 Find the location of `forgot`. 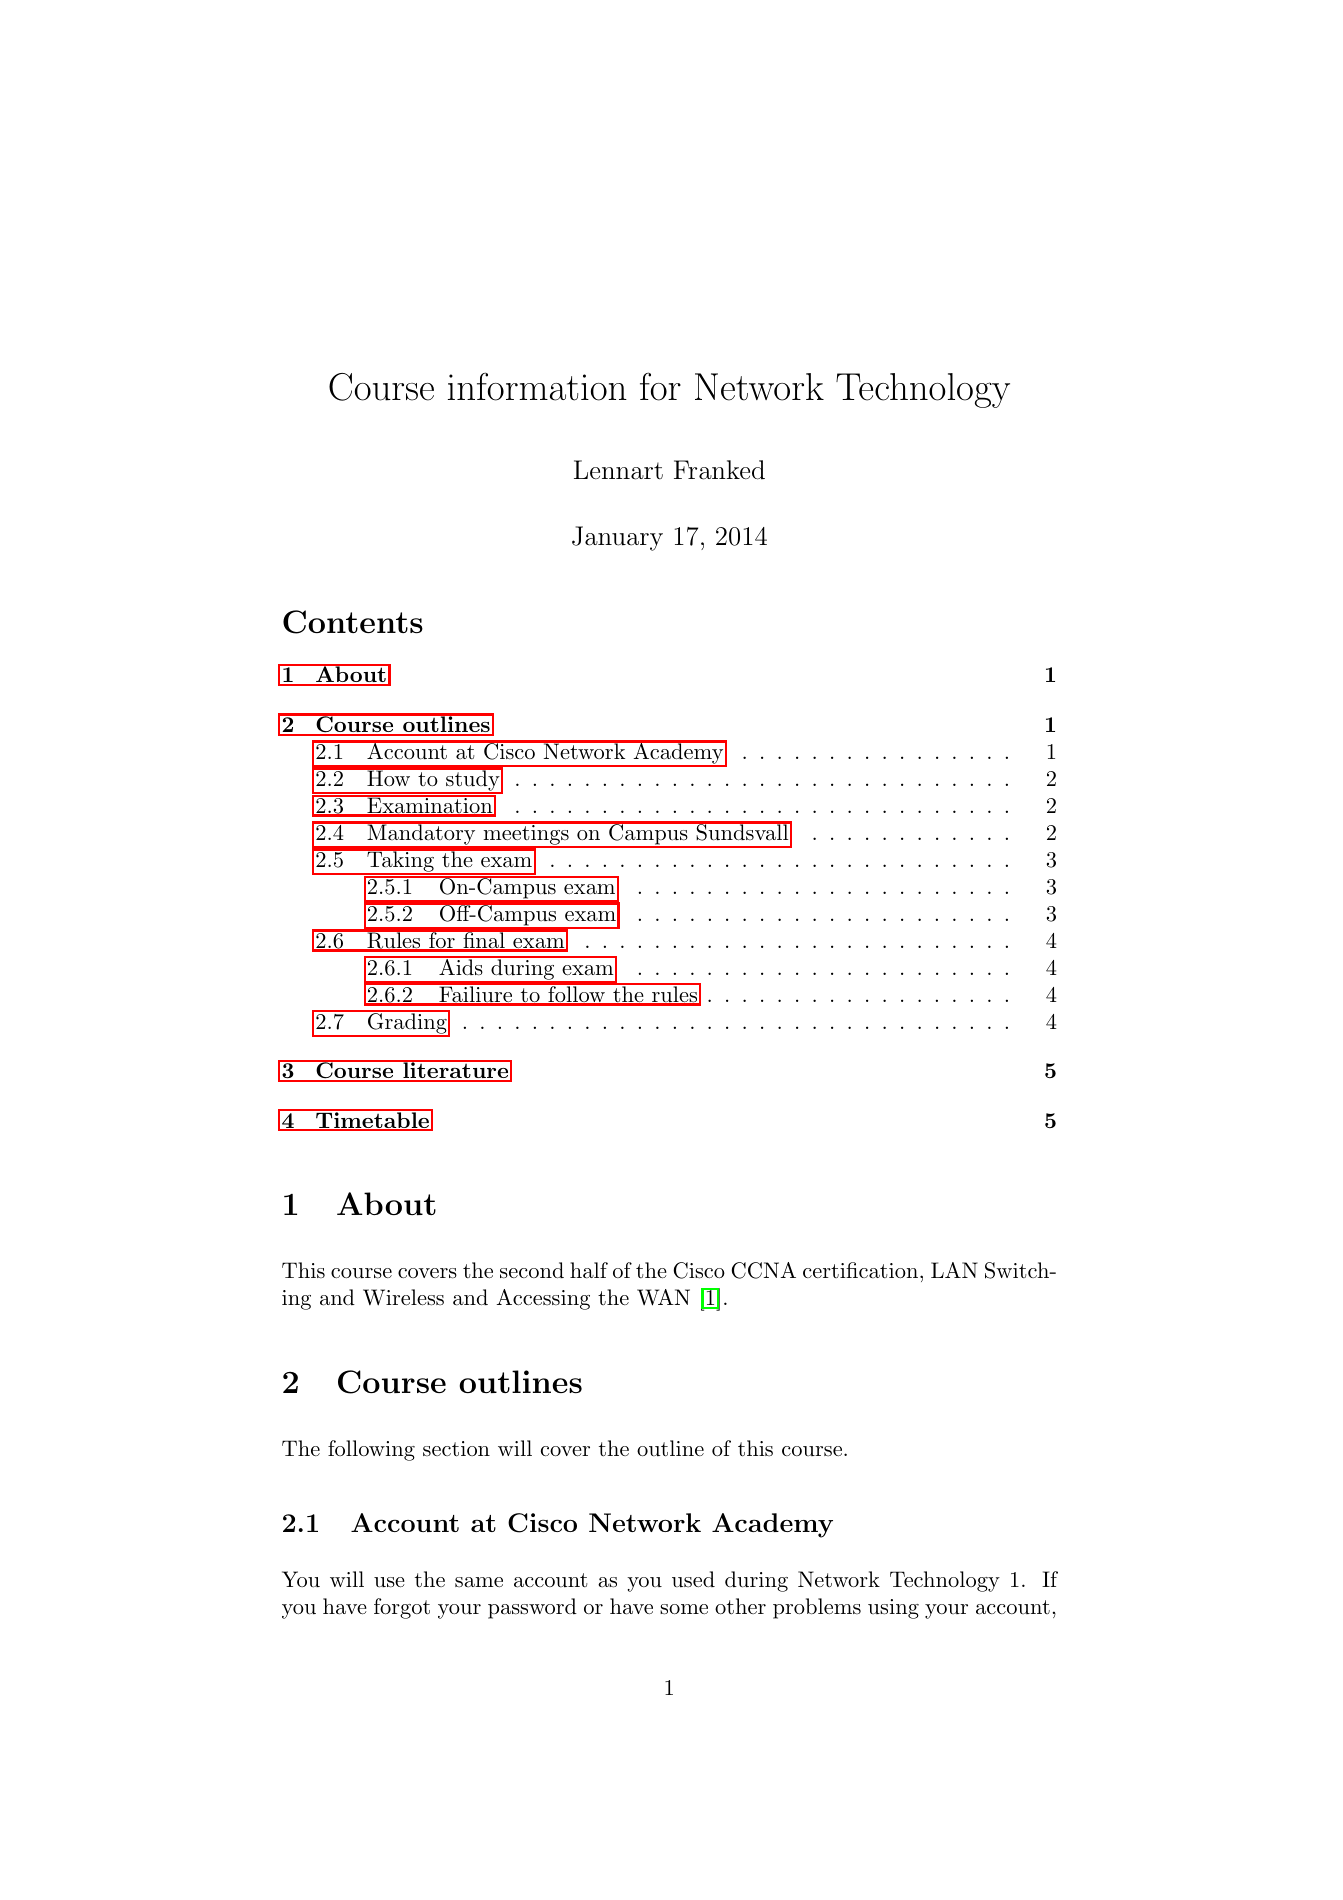

forgot is located at coordinates (402, 1608).
